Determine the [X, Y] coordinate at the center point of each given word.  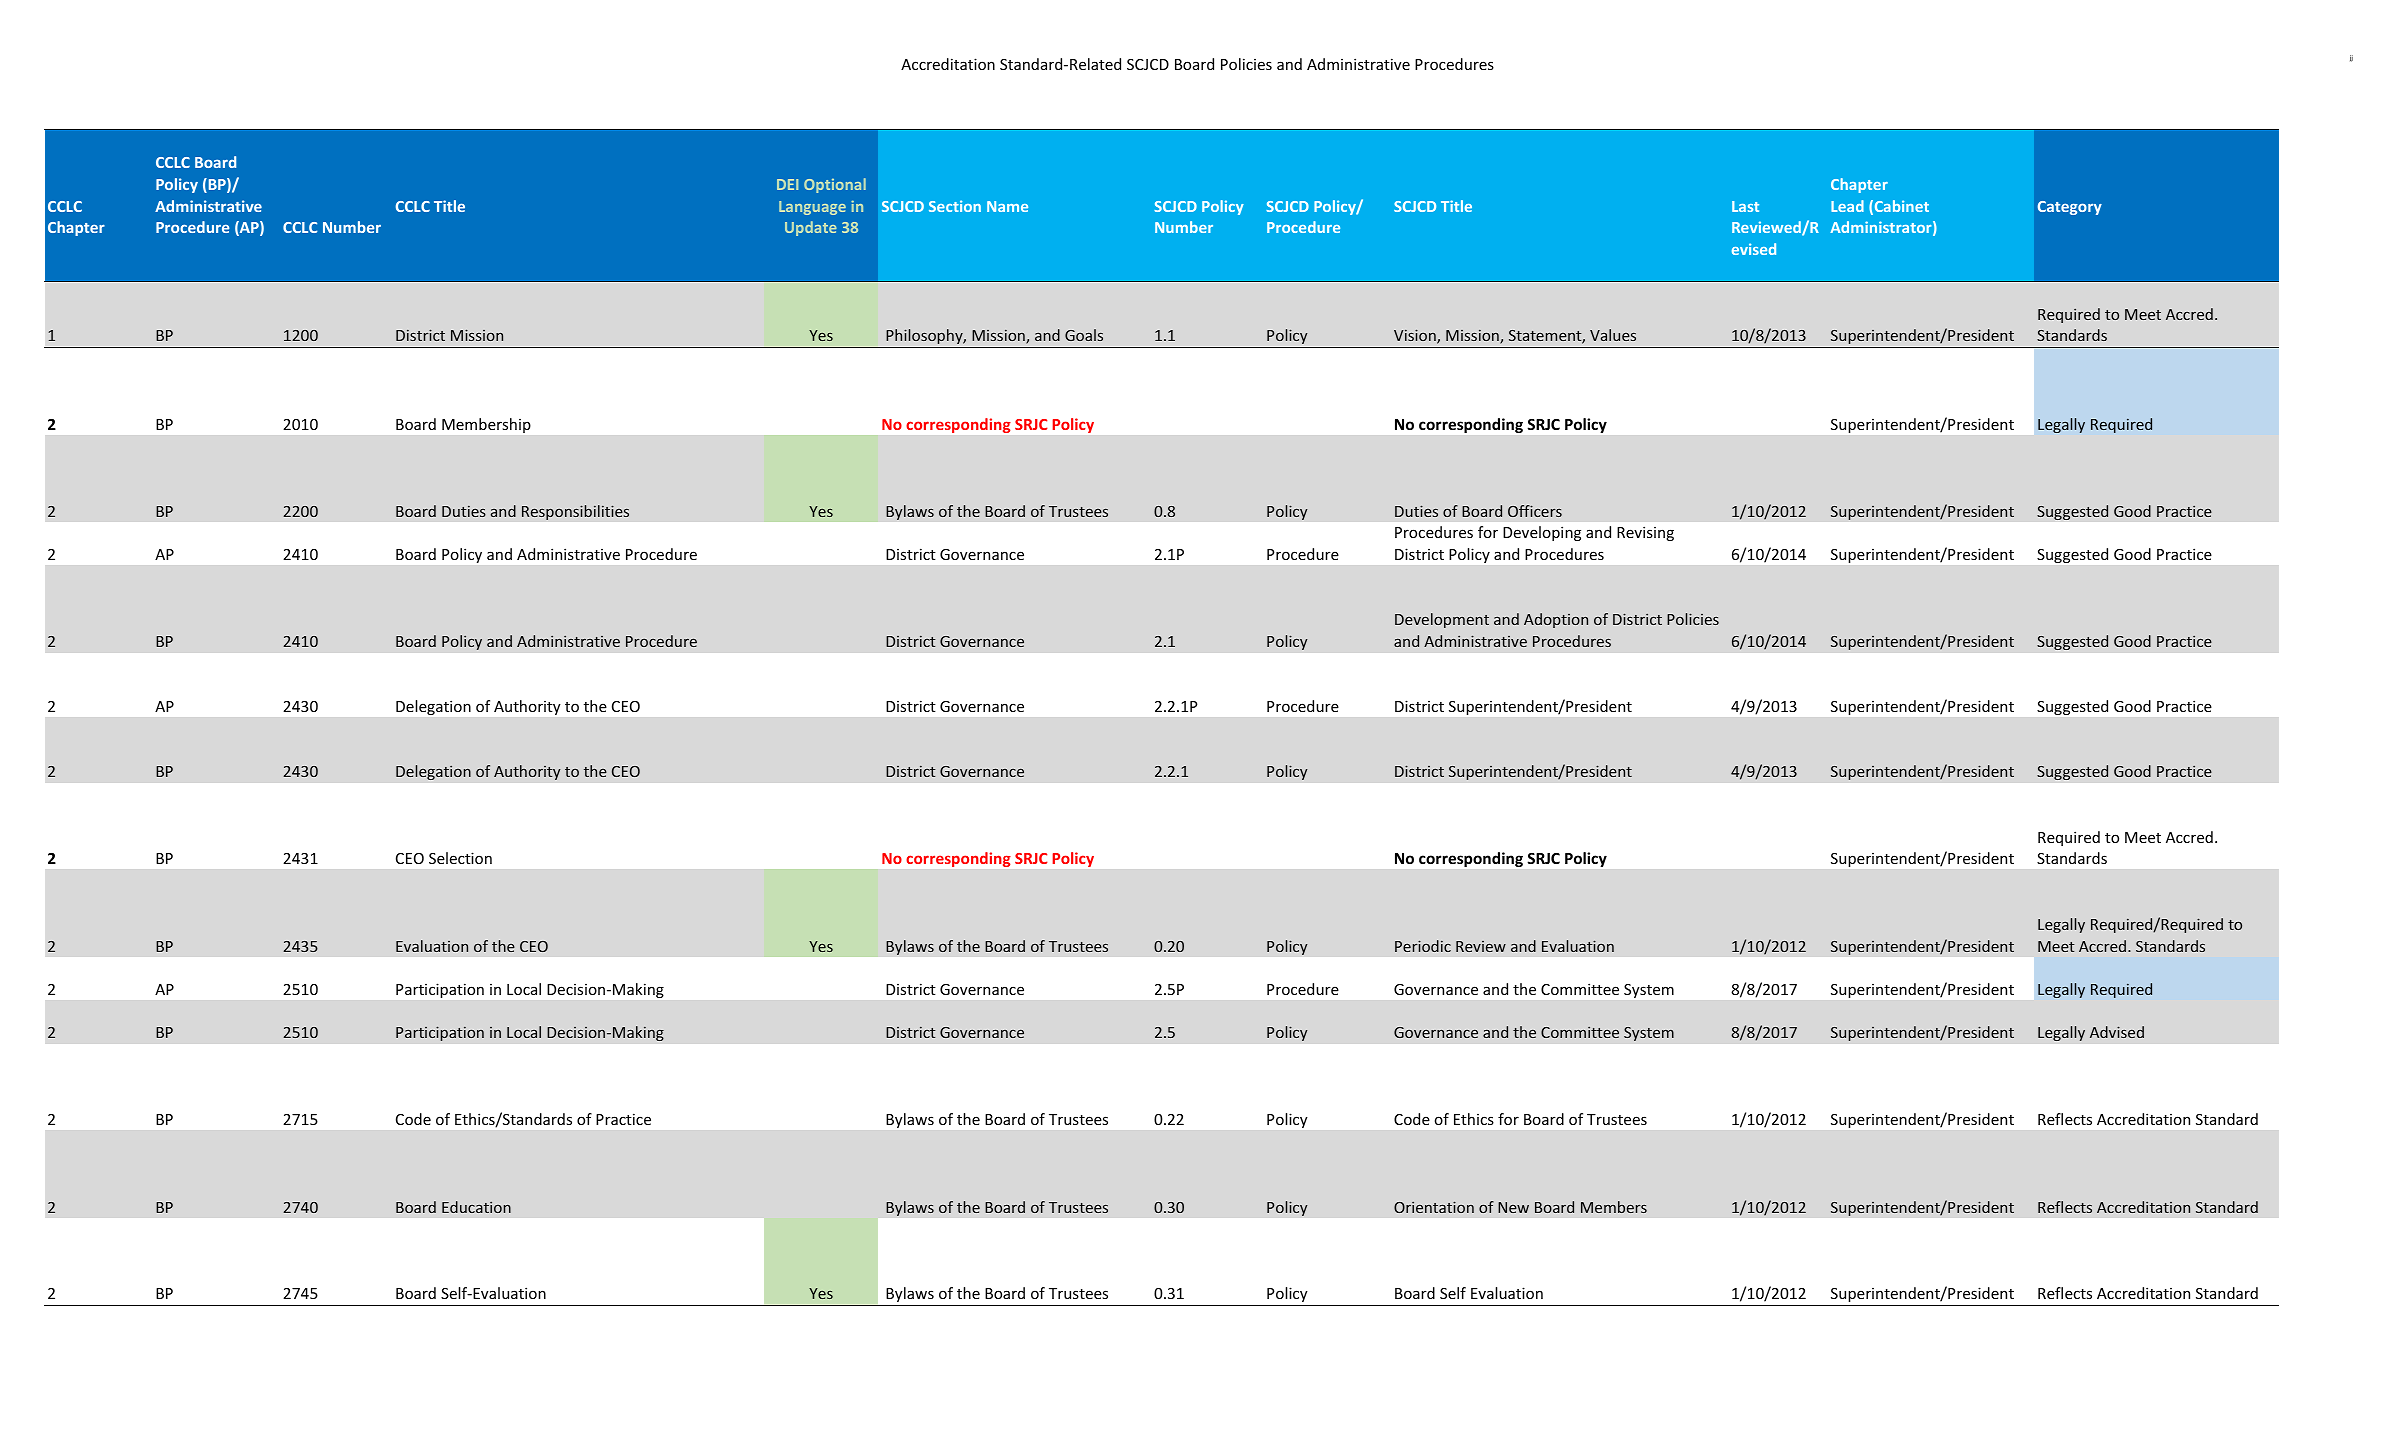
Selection [460, 858]
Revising [1645, 533]
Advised [2117, 1032]
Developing [1542, 533]
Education [476, 1207]
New [1513, 1207]
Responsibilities [575, 512]
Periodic [1423, 946]
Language [812, 208]
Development [1442, 620]
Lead [1847, 206]
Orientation [1434, 1207]
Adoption [1556, 620]
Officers [1535, 511]
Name [1007, 206]
